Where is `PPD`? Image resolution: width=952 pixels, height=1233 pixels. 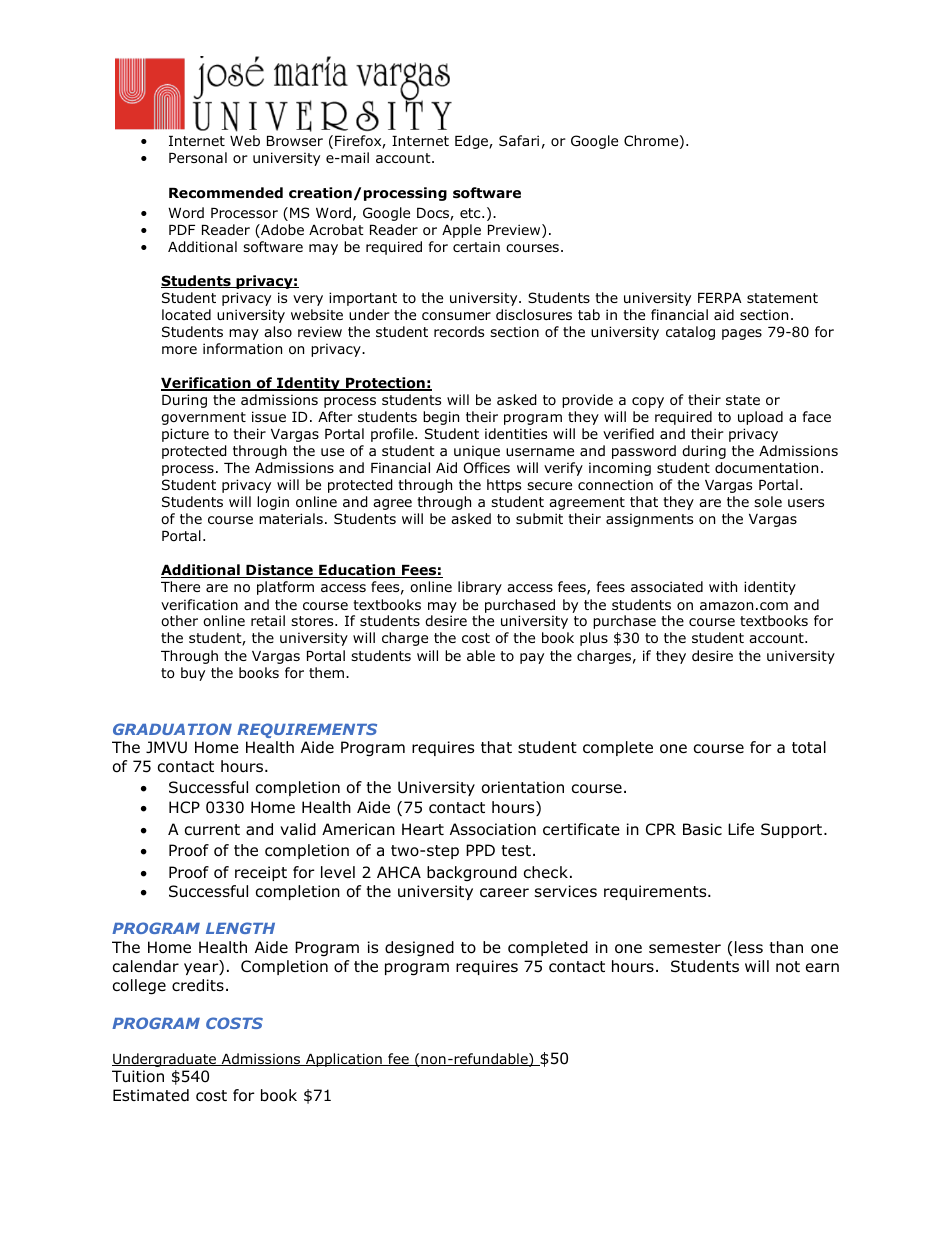 PPD is located at coordinates (480, 850).
